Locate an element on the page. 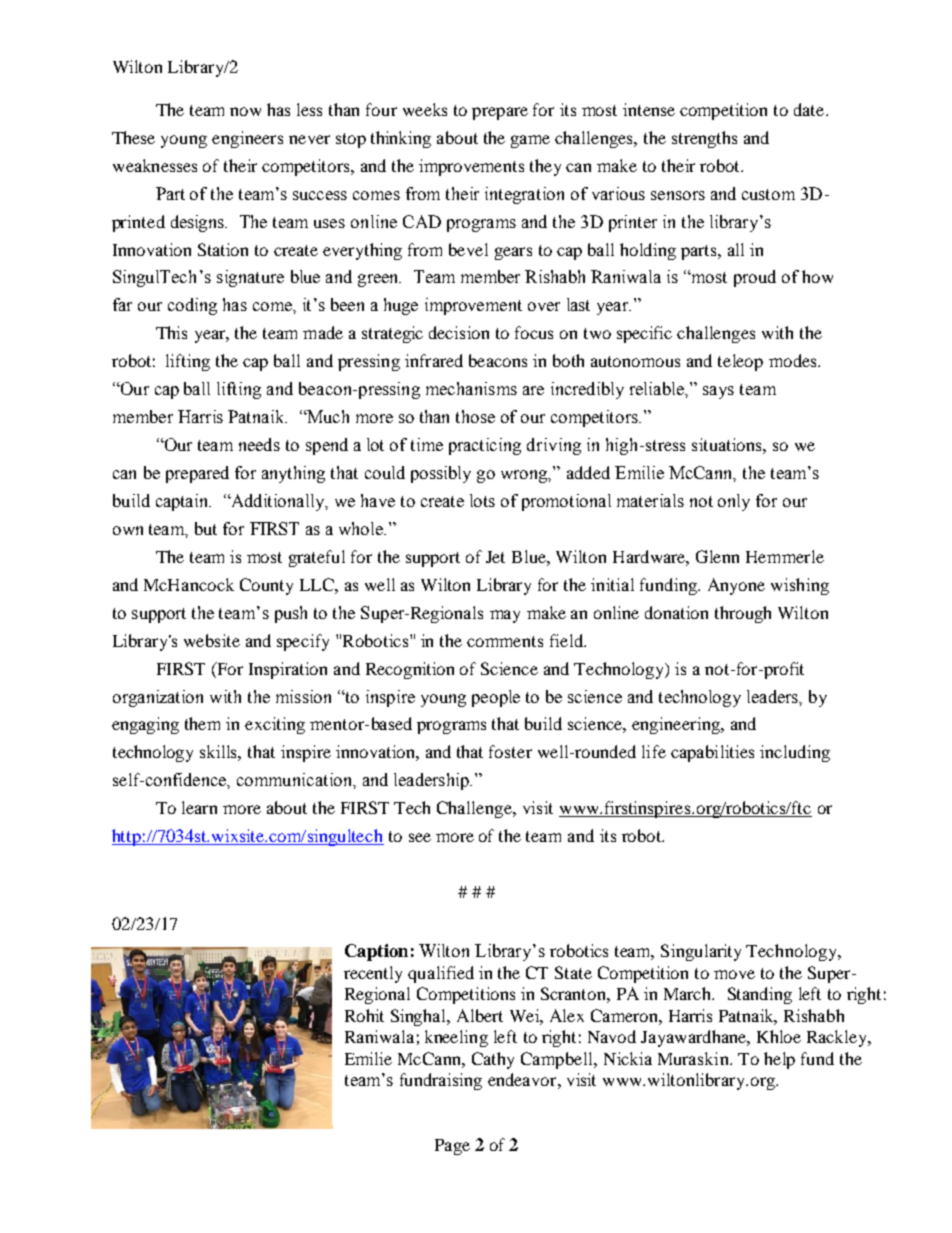 The image size is (952, 1233). capabilities is located at coordinates (712, 753).
